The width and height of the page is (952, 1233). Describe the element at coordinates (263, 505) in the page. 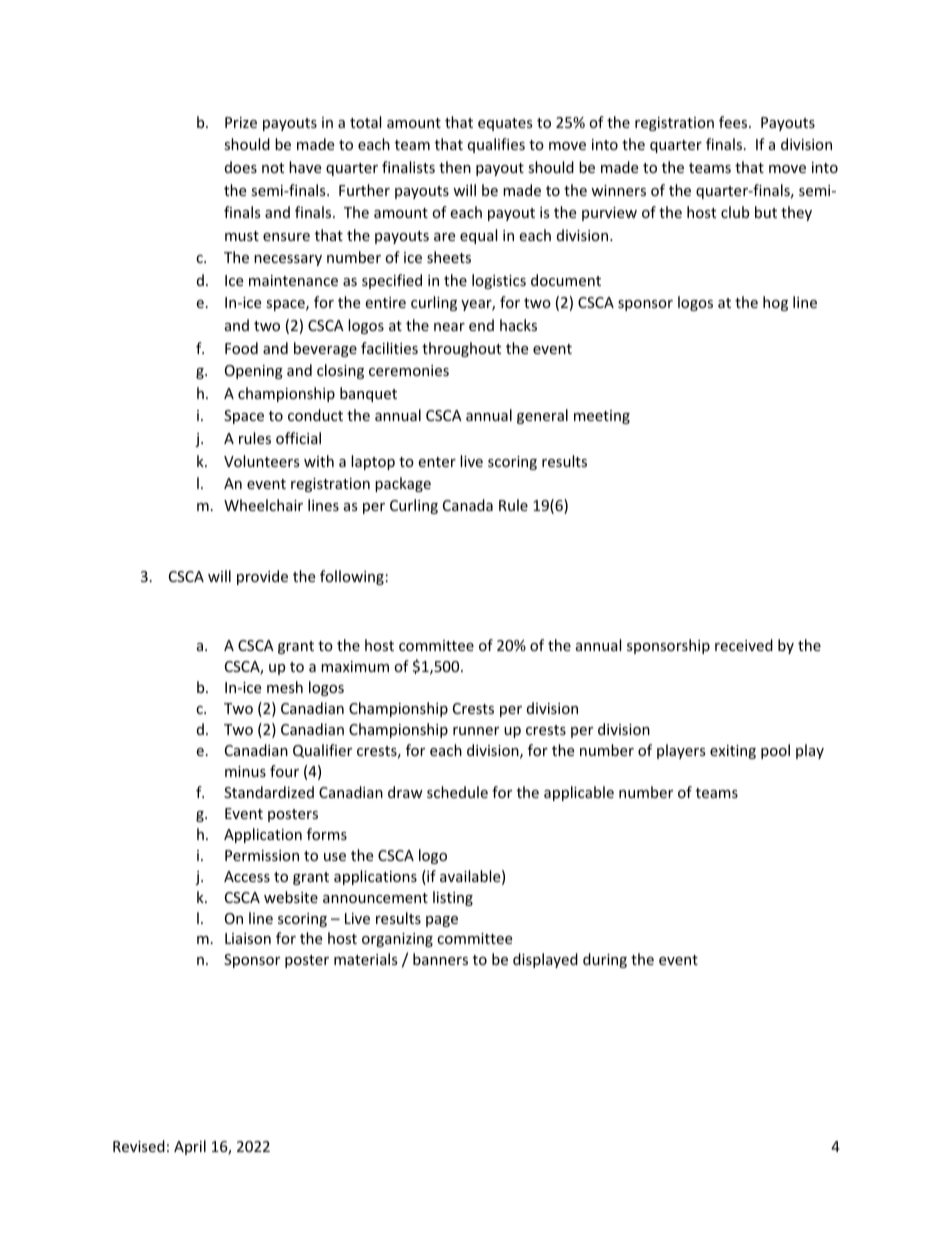

I see `Wheelchair` at that location.
